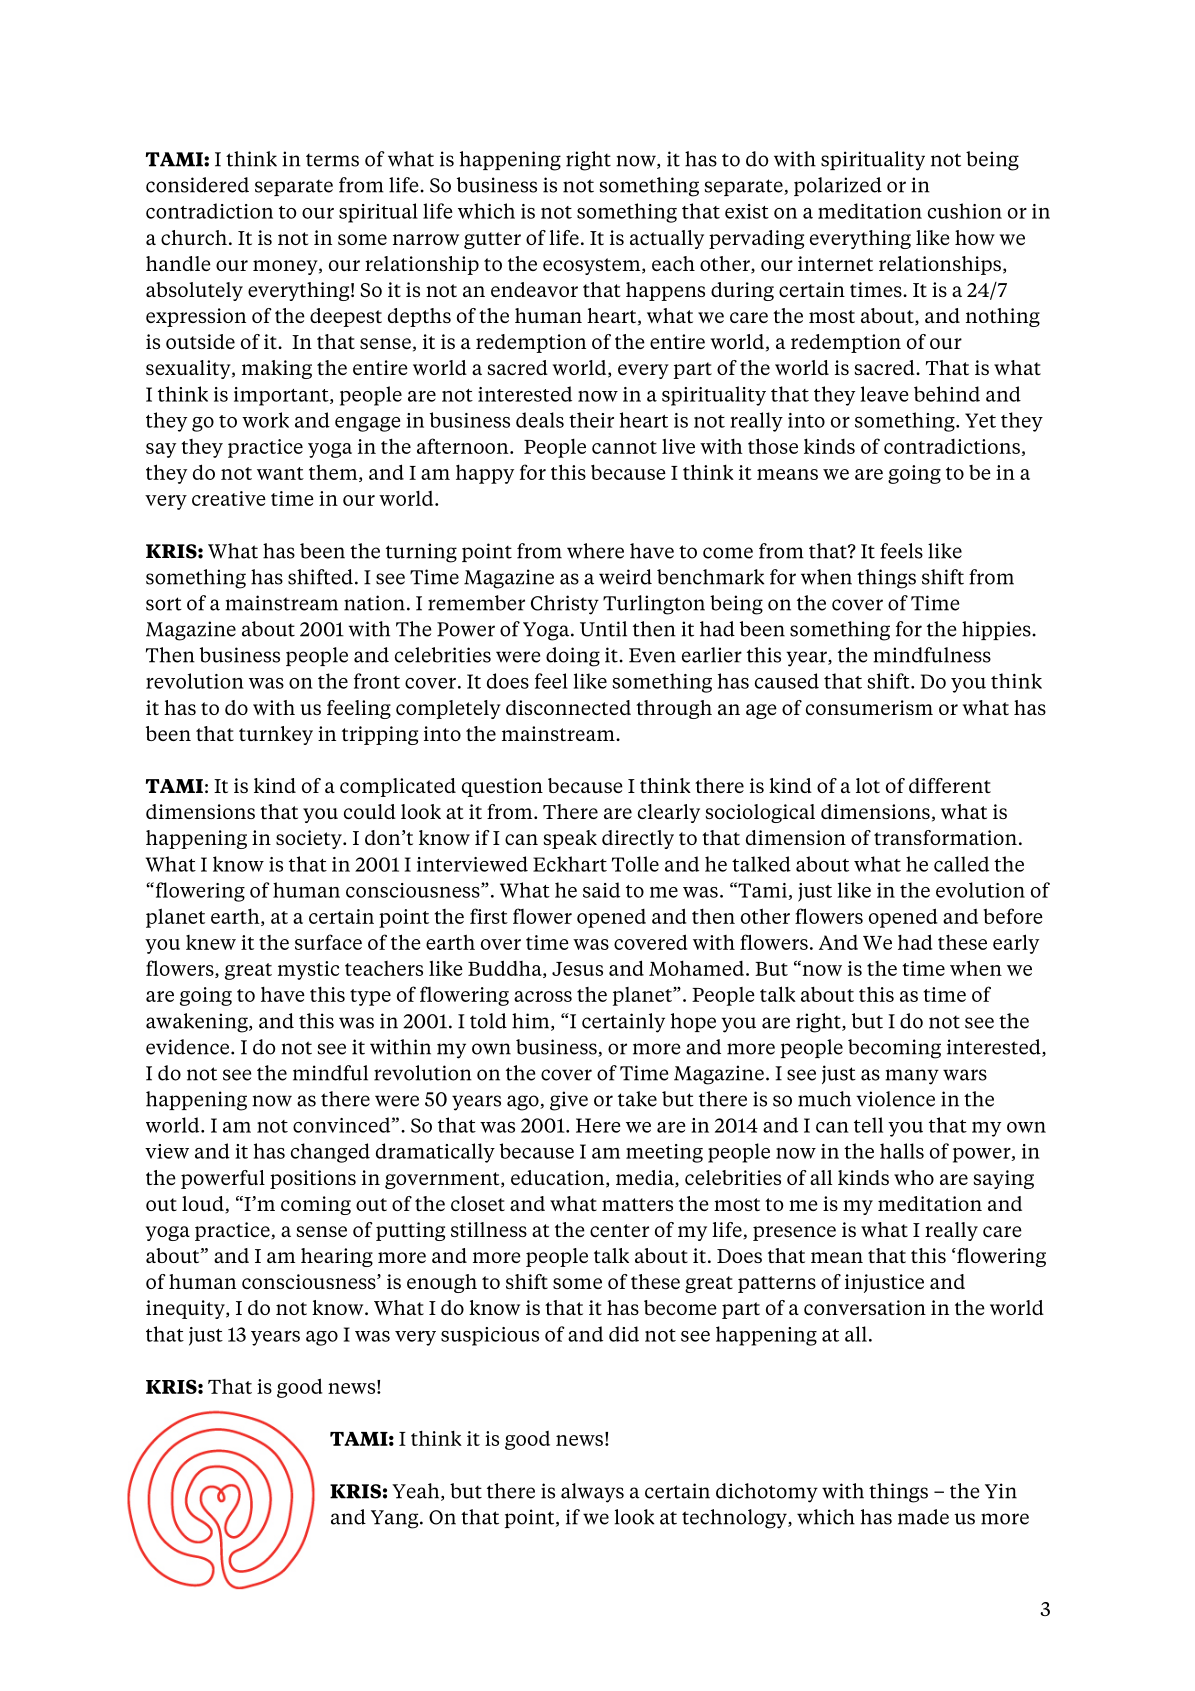 Image resolution: width=1195 pixels, height=1691 pixels. I want to click on polarized, so click(838, 186).
